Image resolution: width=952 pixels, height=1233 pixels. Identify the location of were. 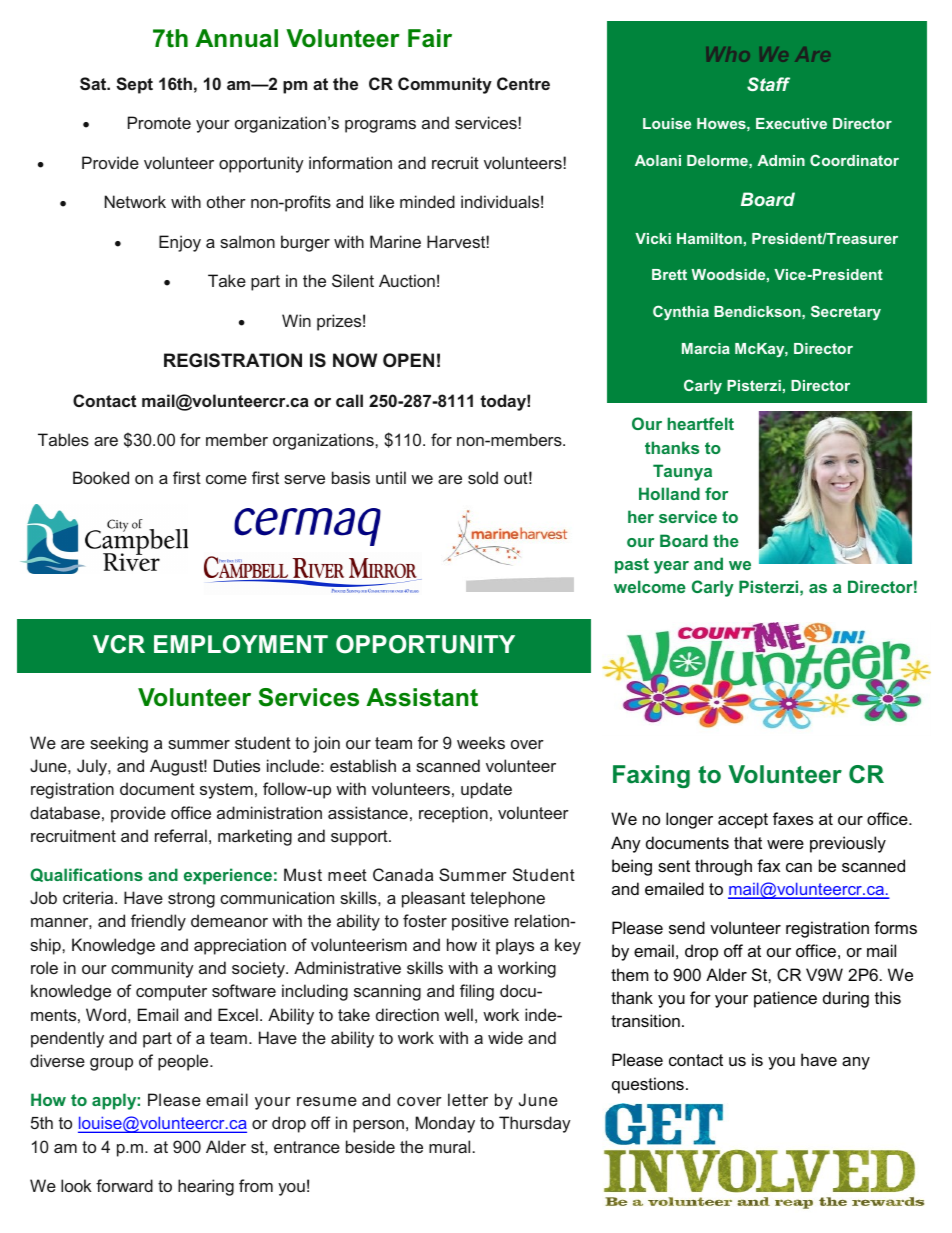
(785, 844).
